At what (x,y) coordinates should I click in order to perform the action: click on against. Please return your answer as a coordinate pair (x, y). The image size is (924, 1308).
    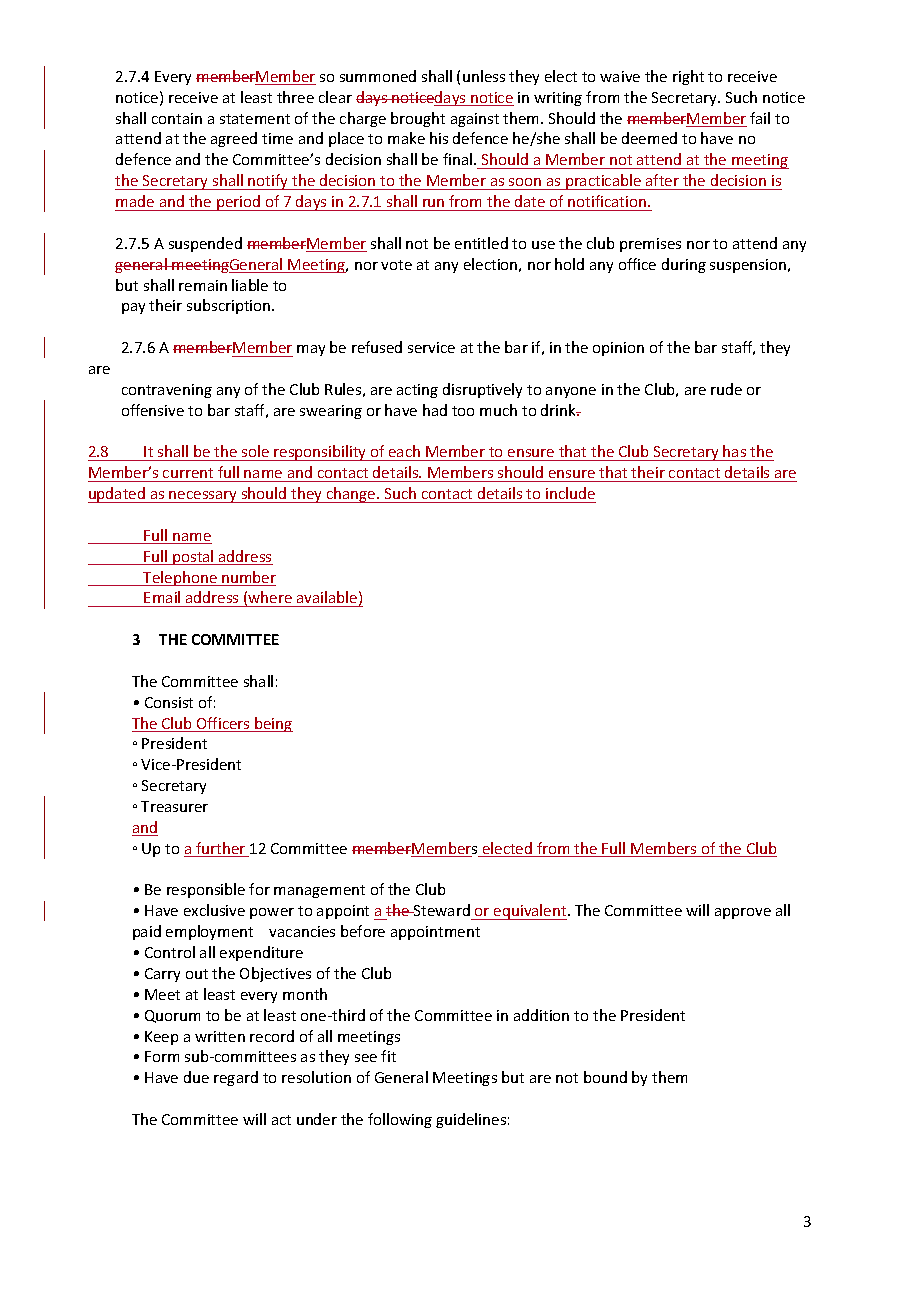
    Looking at the image, I should click on (475, 120).
